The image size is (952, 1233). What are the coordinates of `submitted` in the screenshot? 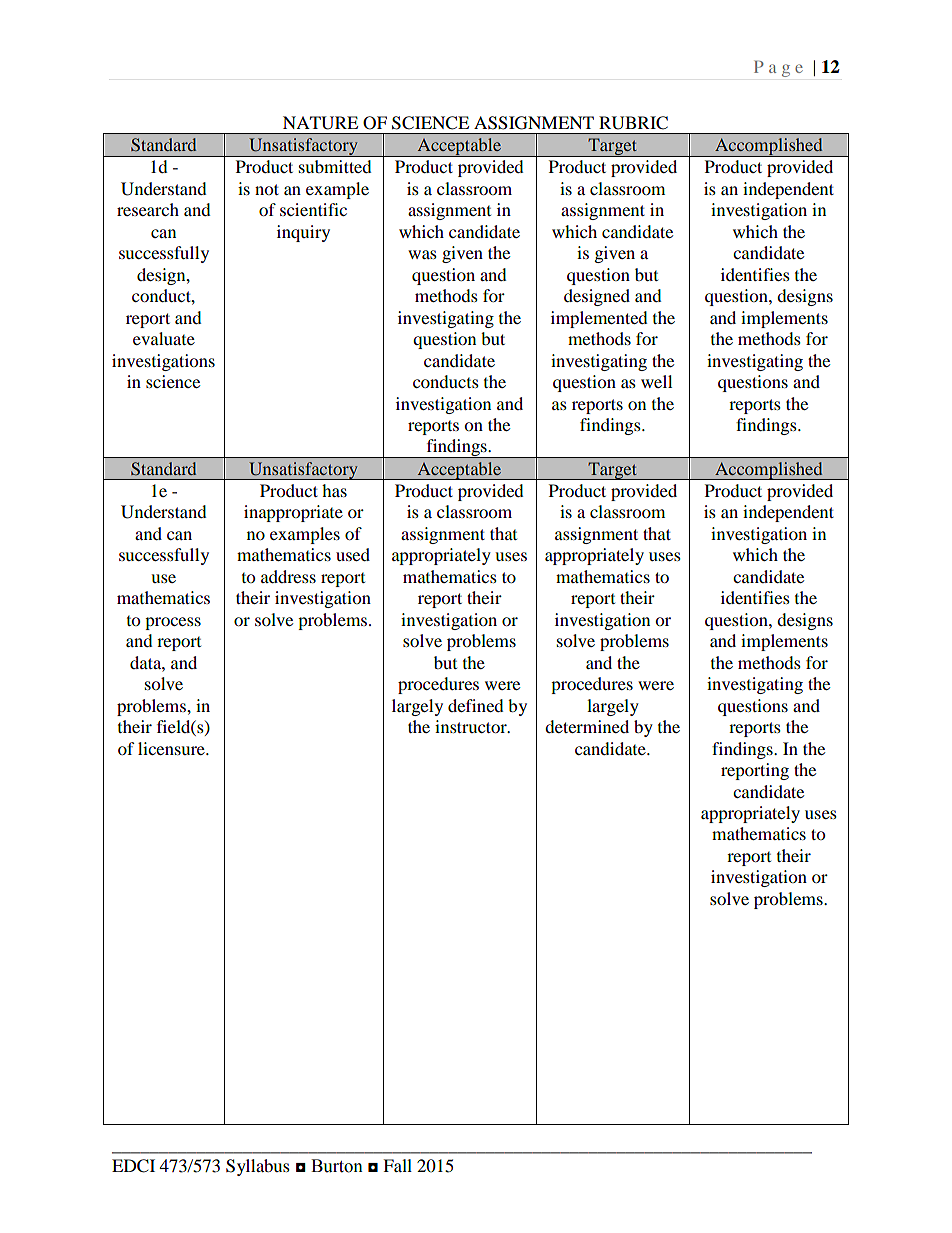 It's located at (335, 166).
